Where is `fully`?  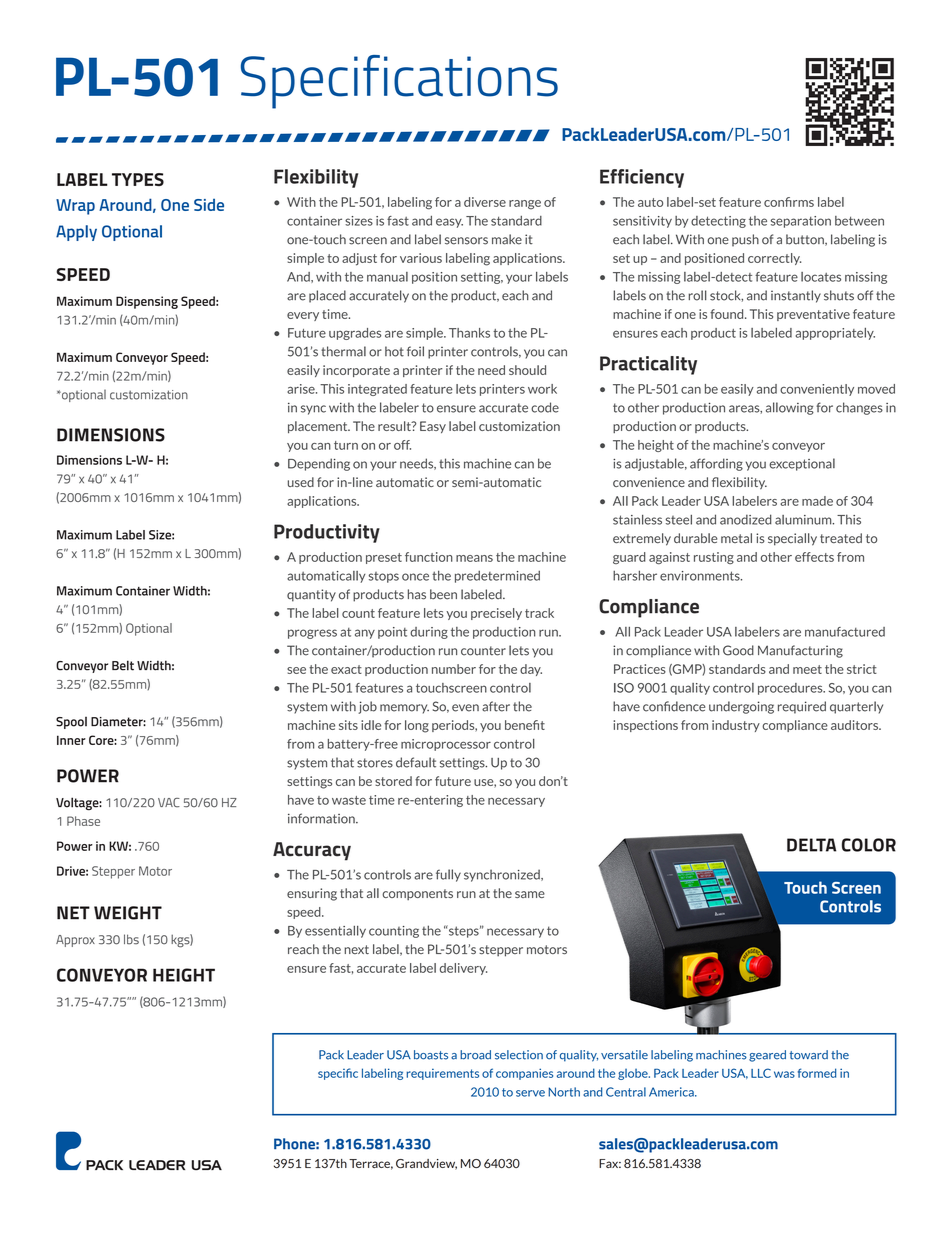 fully is located at coordinates (448, 875).
